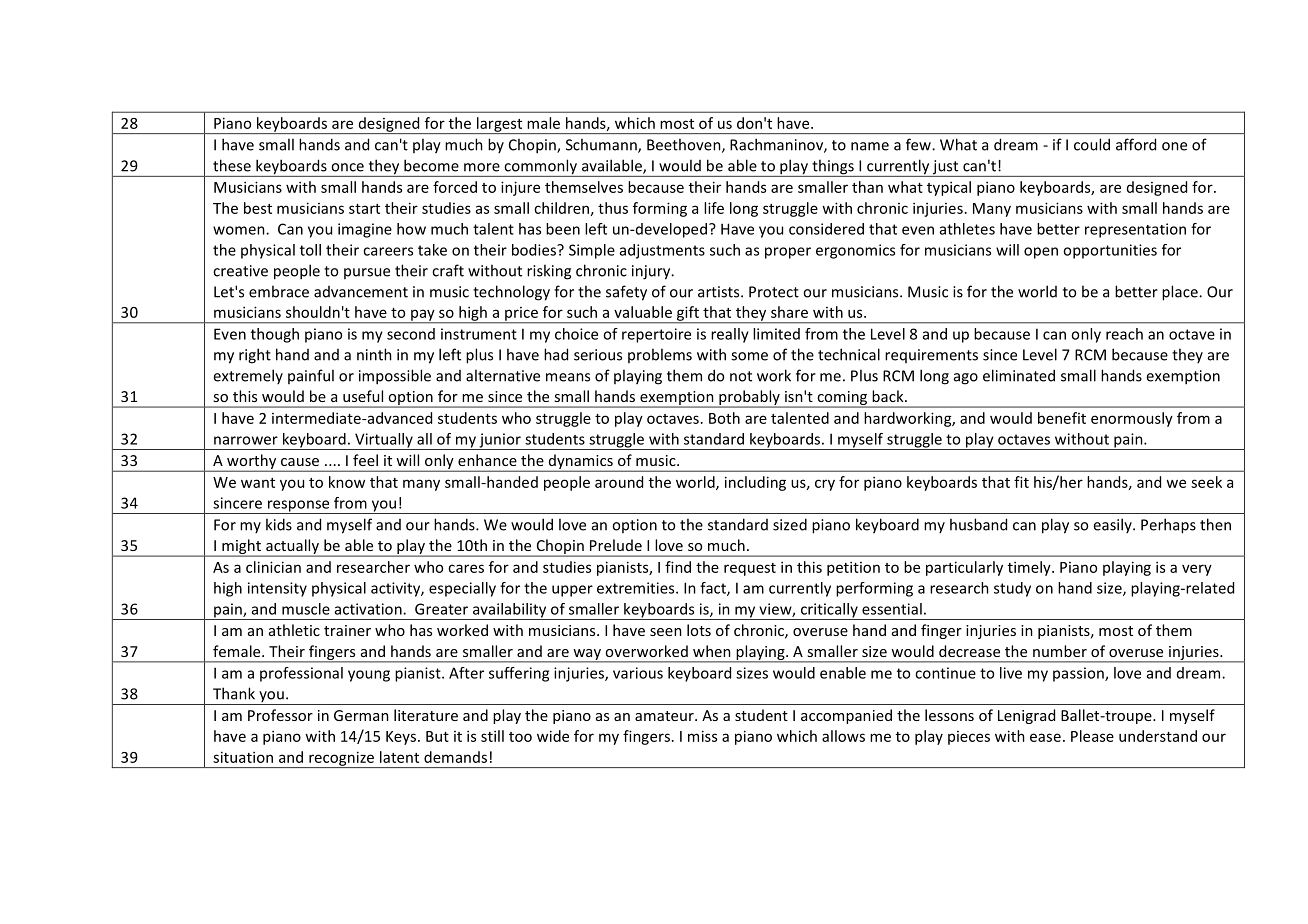 The image size is (1308, 924). Describe the element at coordinates (602, 145) in the image. I see `Schumann` at that location.
